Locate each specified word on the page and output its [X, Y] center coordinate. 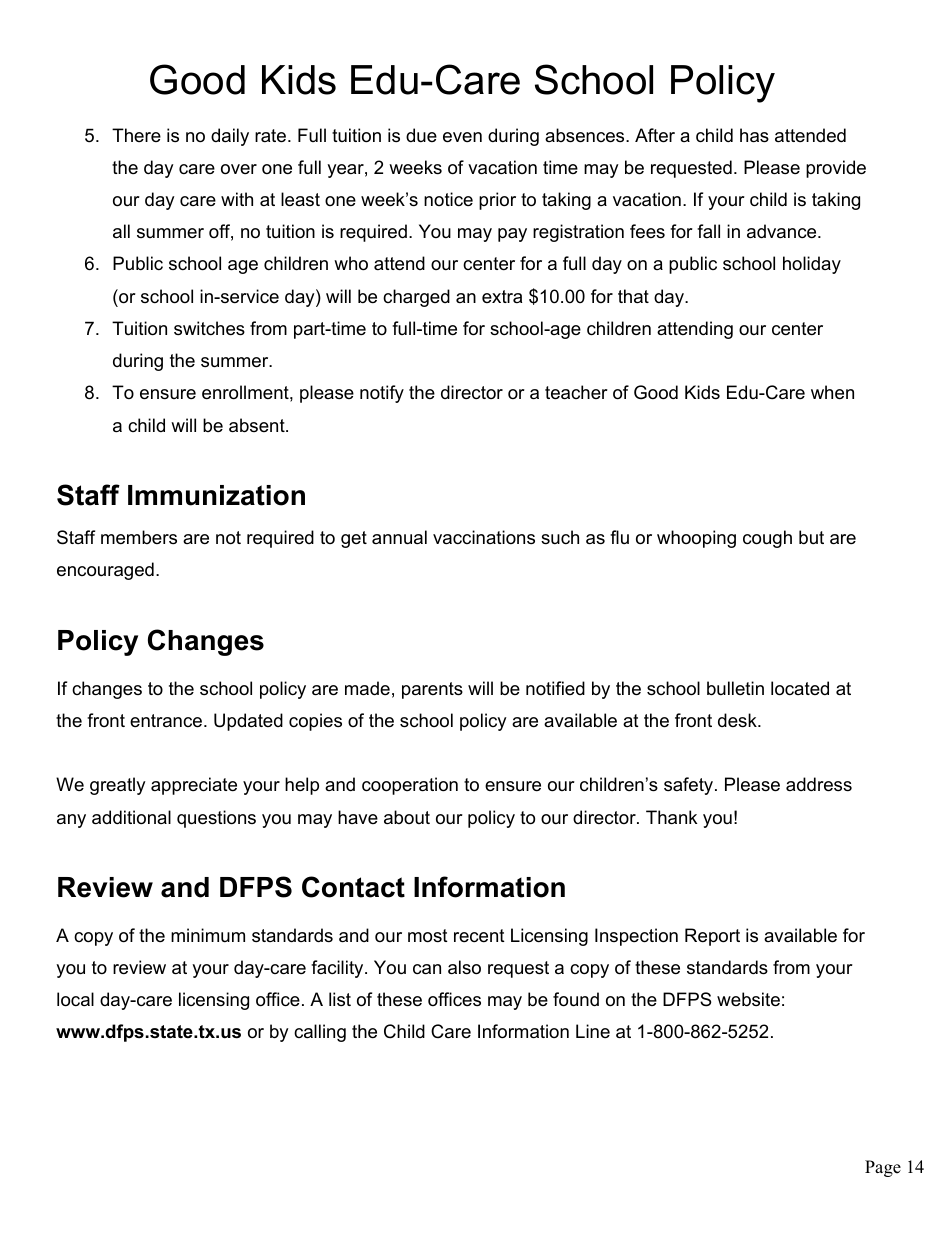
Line [593, 1031]
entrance [166, 721]
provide [836, 169]
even [462, 137]
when [832, 392]
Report [712, 937]
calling [320, 1033]
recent [479, 936]
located [800, 688]
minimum [208, 935]
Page [883, 1168]
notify [382, 394]
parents [432, 690]
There [136, 135]
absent [258, 425]
